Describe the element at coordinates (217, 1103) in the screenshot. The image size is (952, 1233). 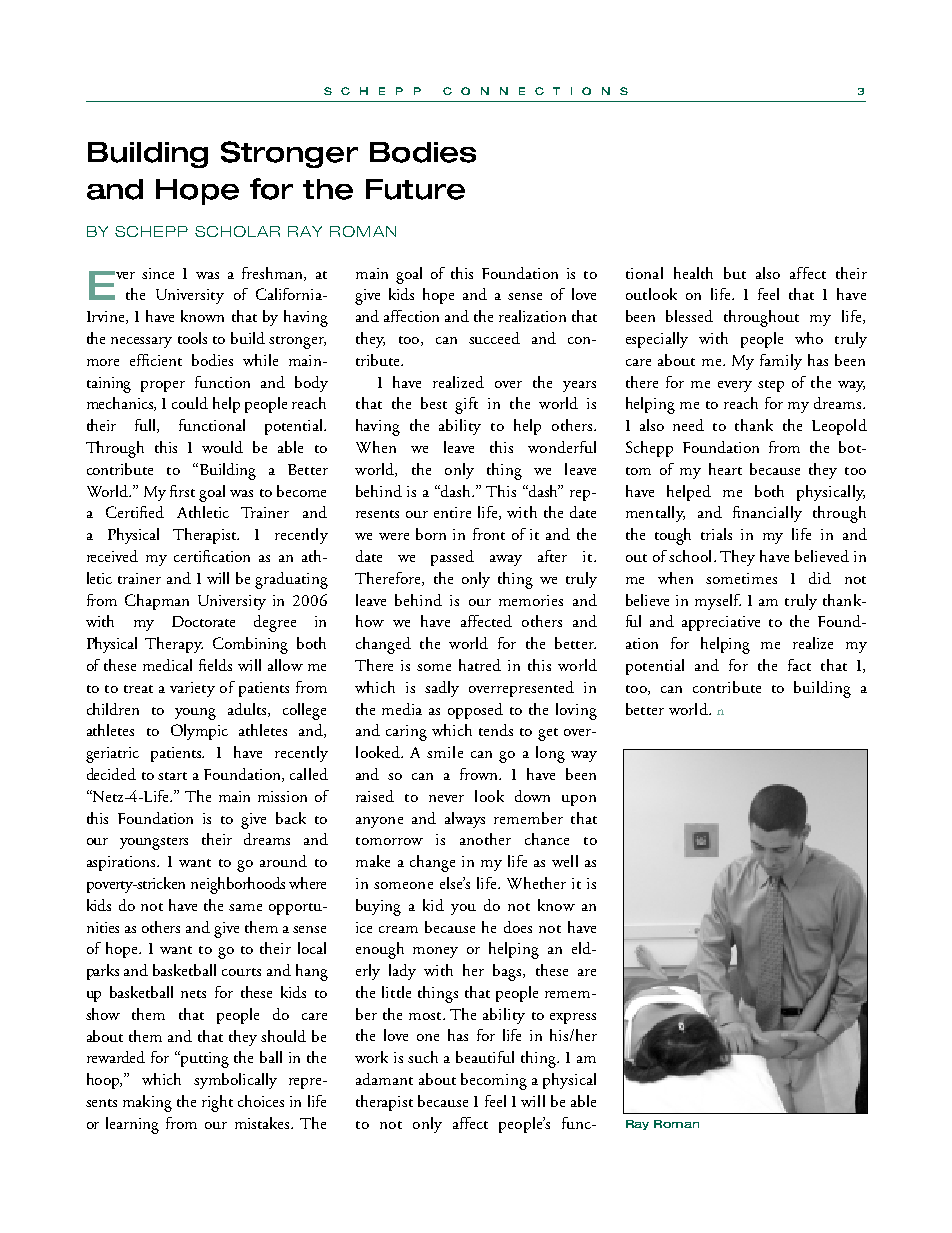
I see `right` at that location.
